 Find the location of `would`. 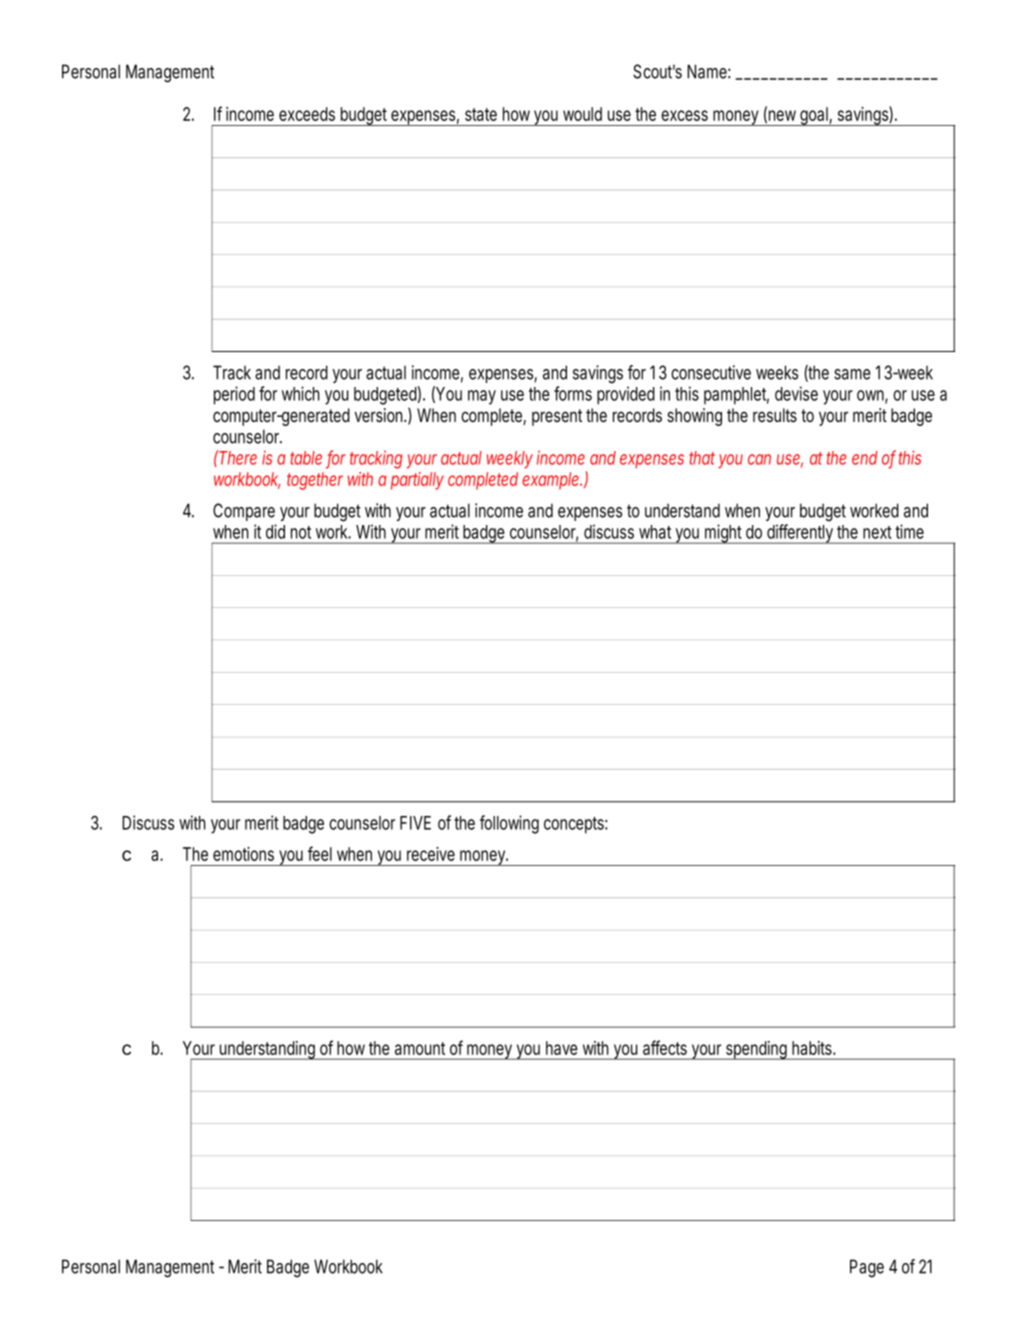

would is located at coordinates (582, 114).
